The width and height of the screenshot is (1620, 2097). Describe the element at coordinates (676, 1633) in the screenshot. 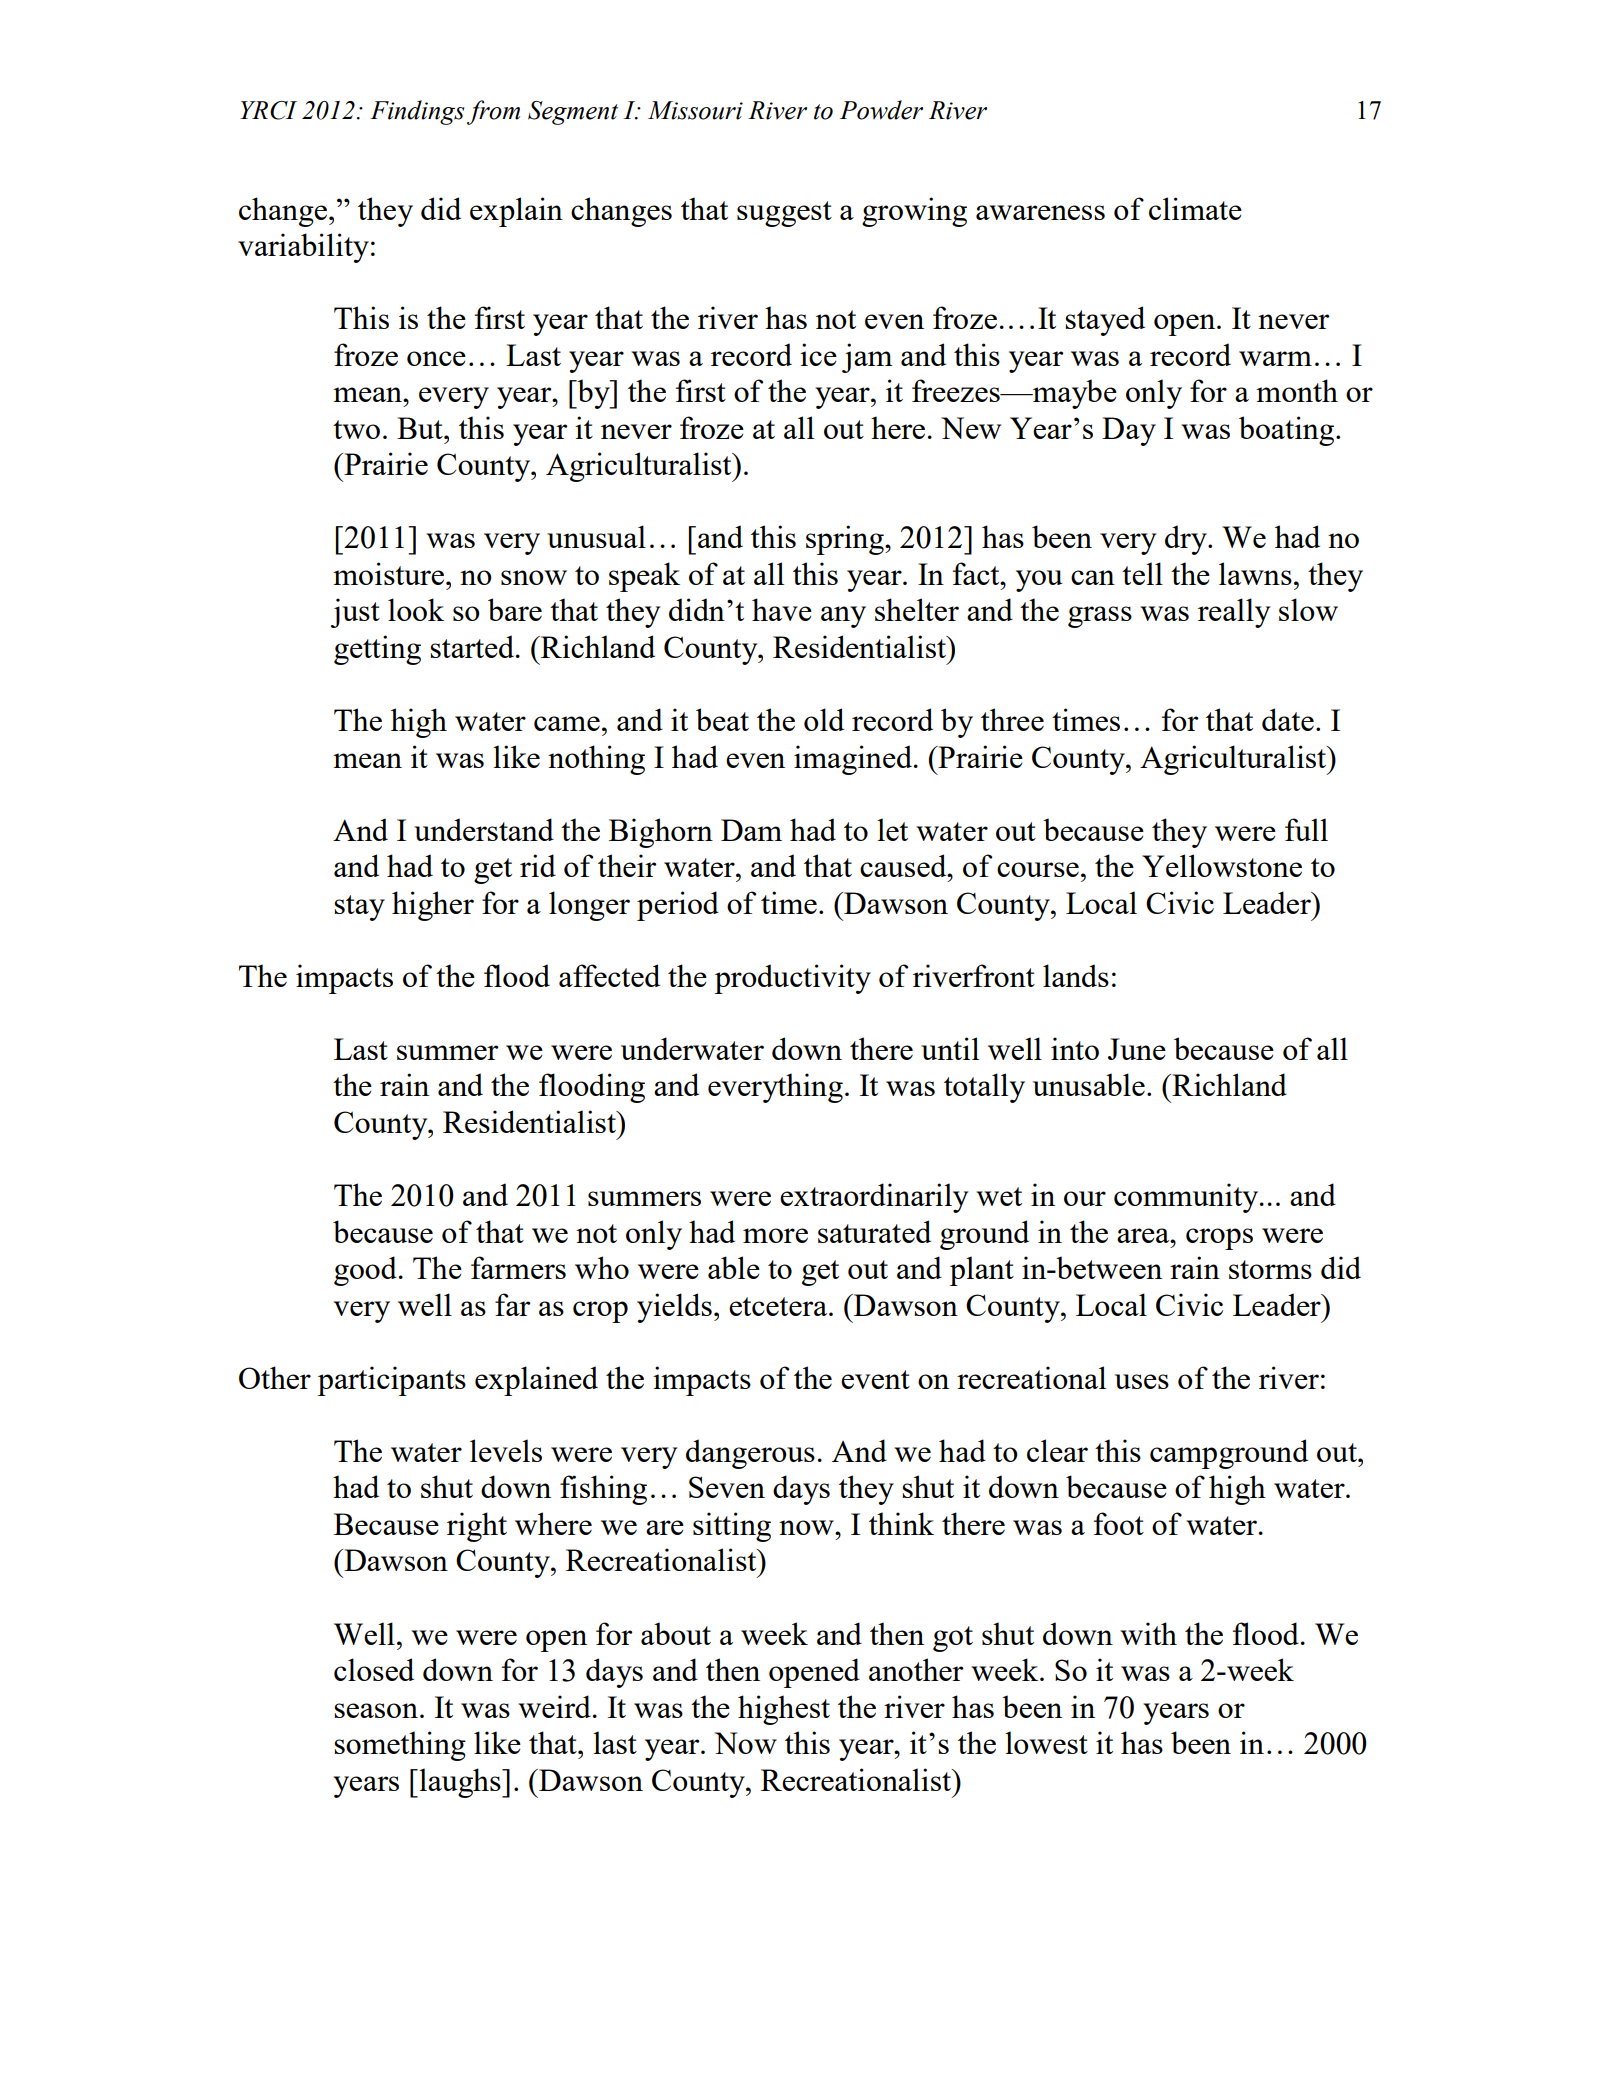

I see `about` at that location.
